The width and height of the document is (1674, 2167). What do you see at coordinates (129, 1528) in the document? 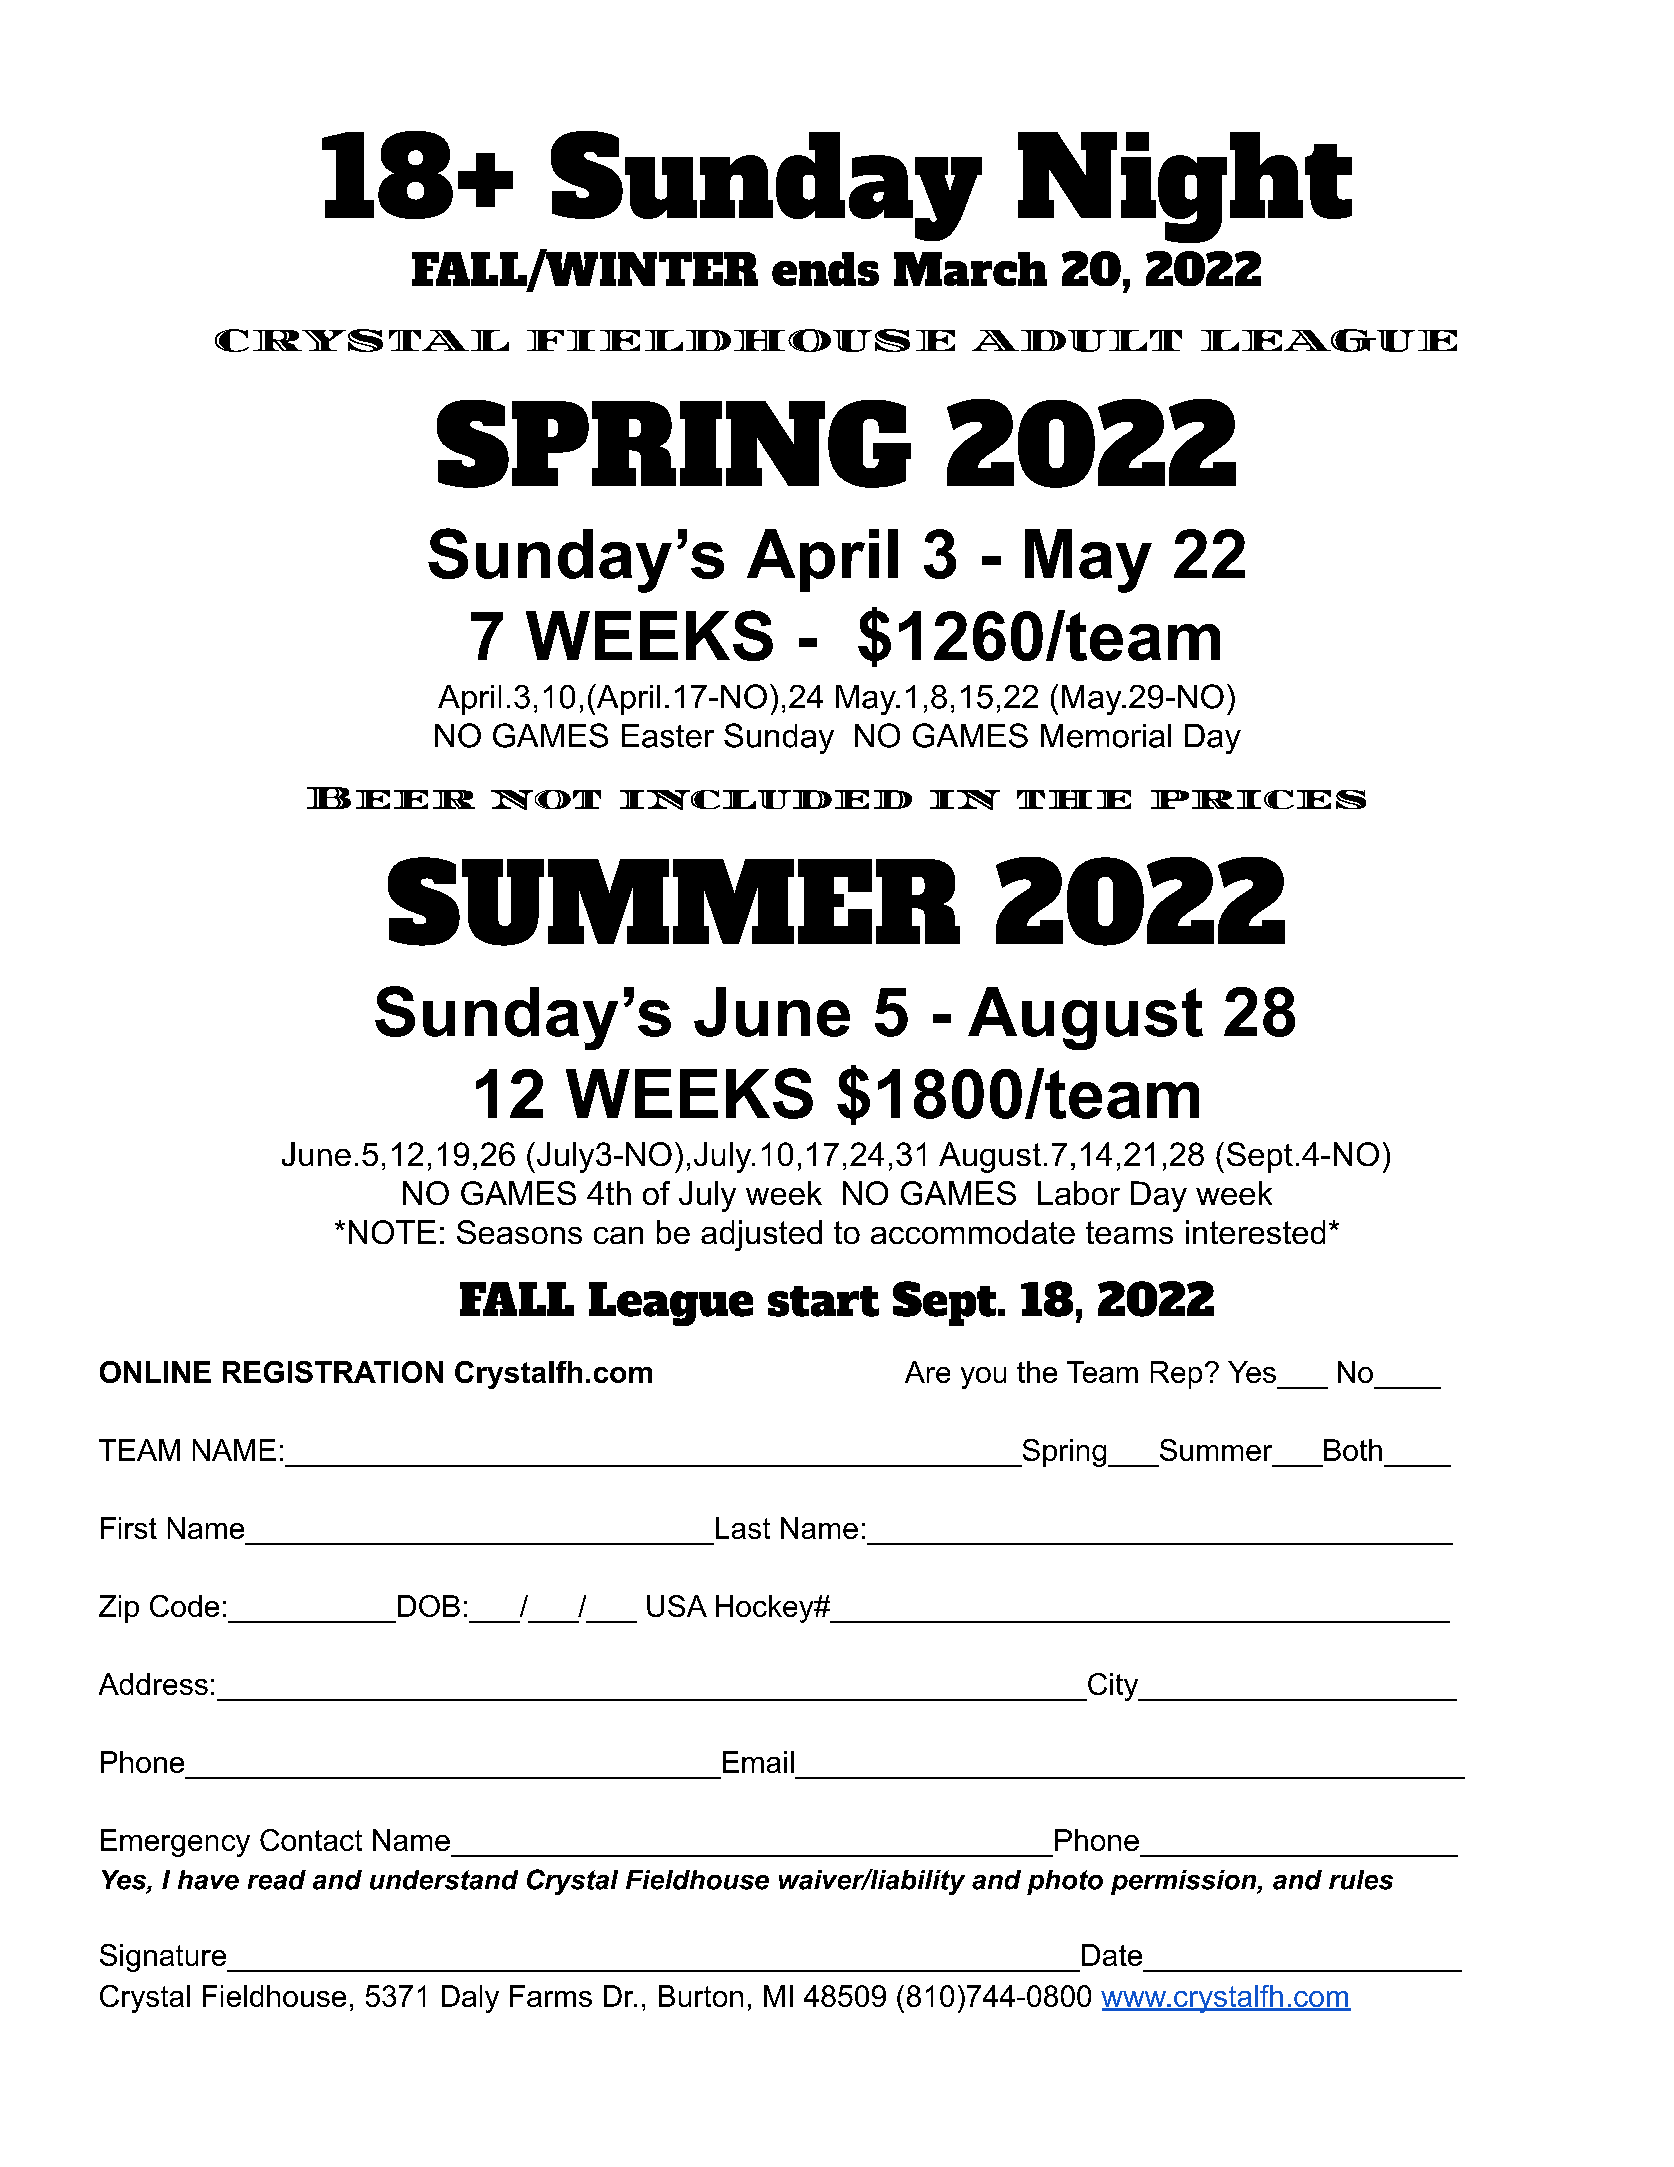
I see `First` at bounding box center [129, 1528].
